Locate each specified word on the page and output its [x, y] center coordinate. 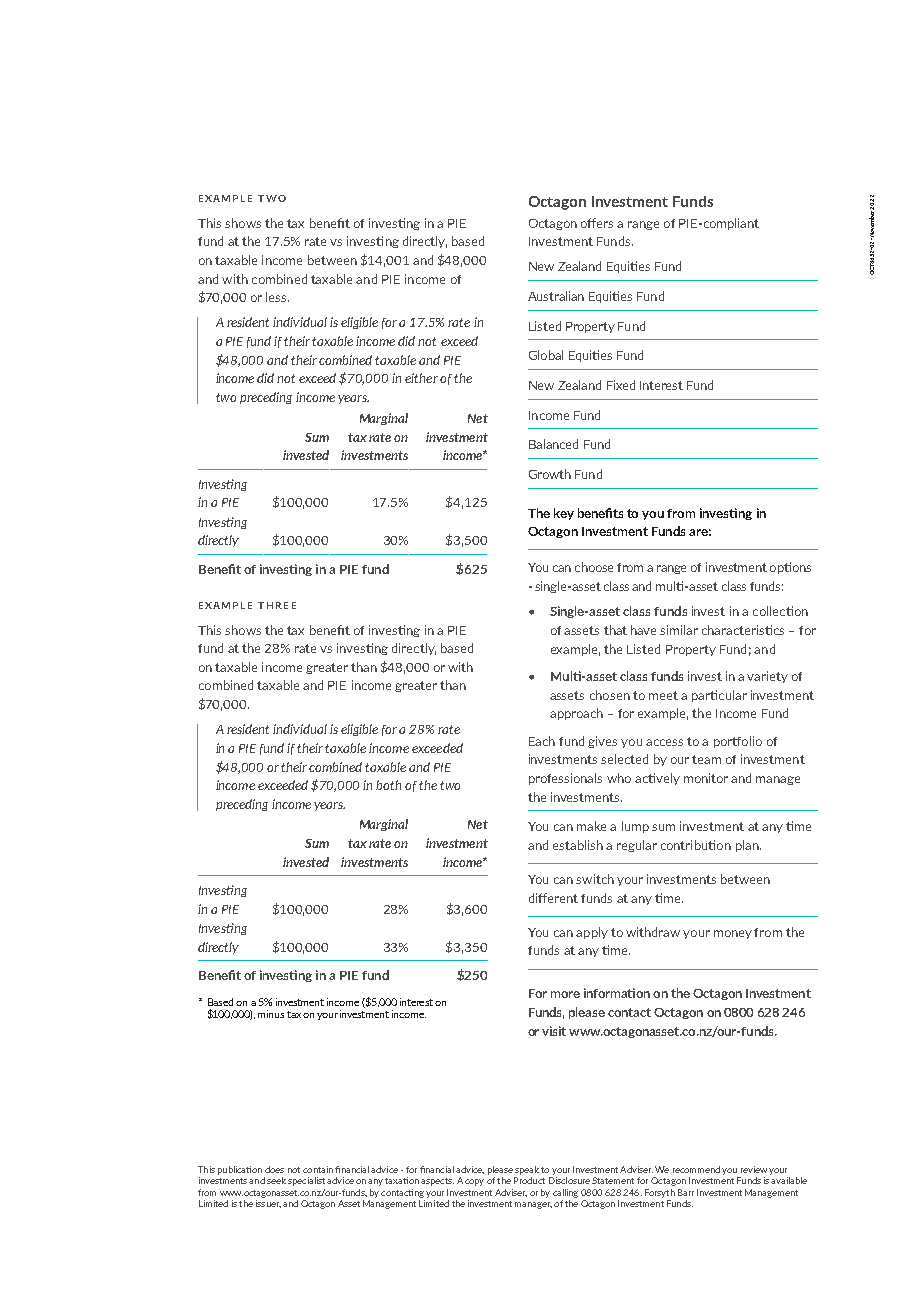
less [277, 297]
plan [748, 846]
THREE [277, 605]
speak [527, 1170]
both [388, 785]
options [790, 568]
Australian [556, 296]
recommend [696, 1169]
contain [318, 1169]
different [553, 898]
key [564, 514]
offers [597, 223]
